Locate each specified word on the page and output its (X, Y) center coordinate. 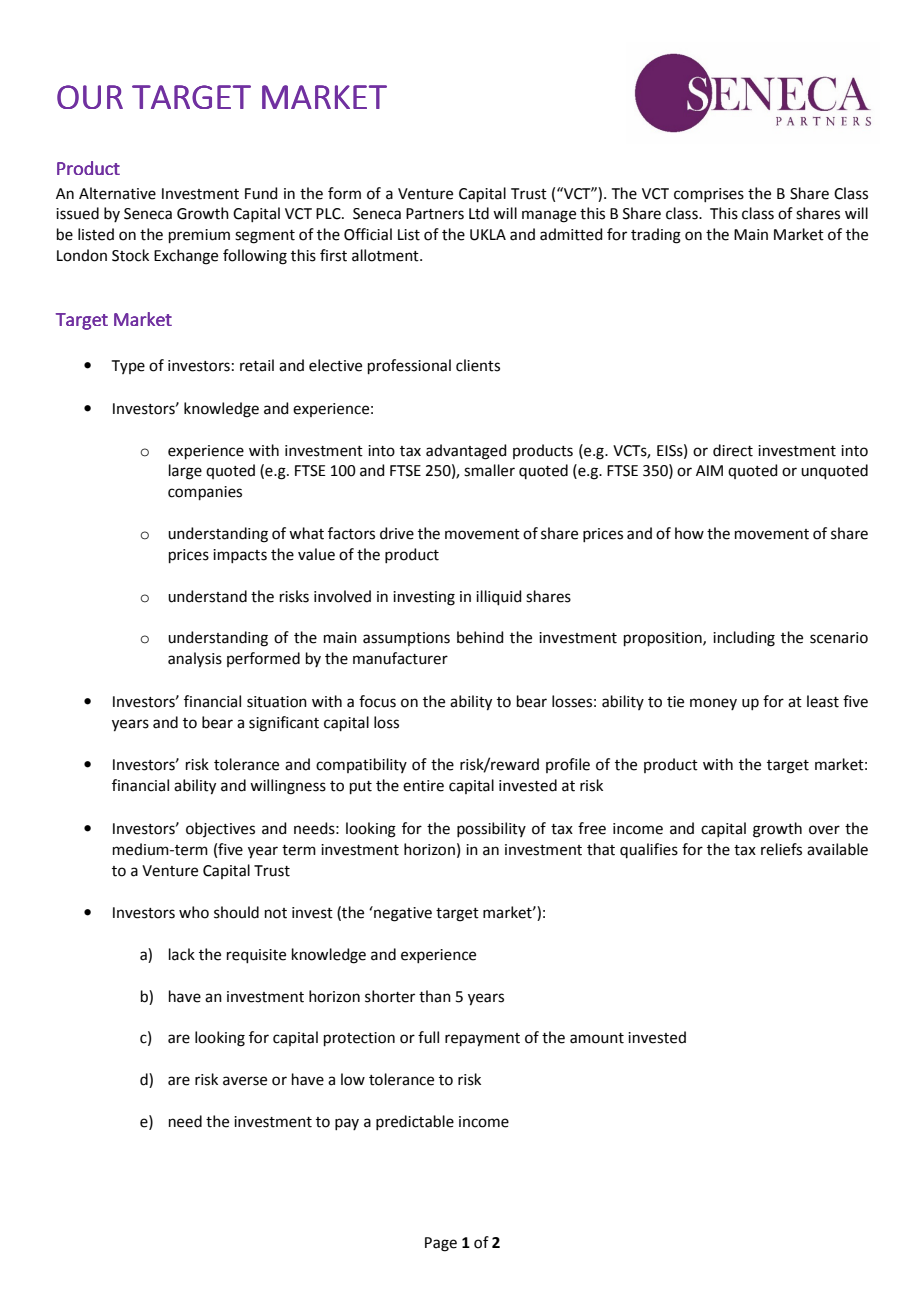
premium (199, 236)
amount (597, 1038)
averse (245, 1081)
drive (397, 533)
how (689, 533)
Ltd (479, 213)
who (194, 912)
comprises (709, 195)
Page (441, 1244)
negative (402, 914)
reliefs (781, 849)
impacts (240, 556)
